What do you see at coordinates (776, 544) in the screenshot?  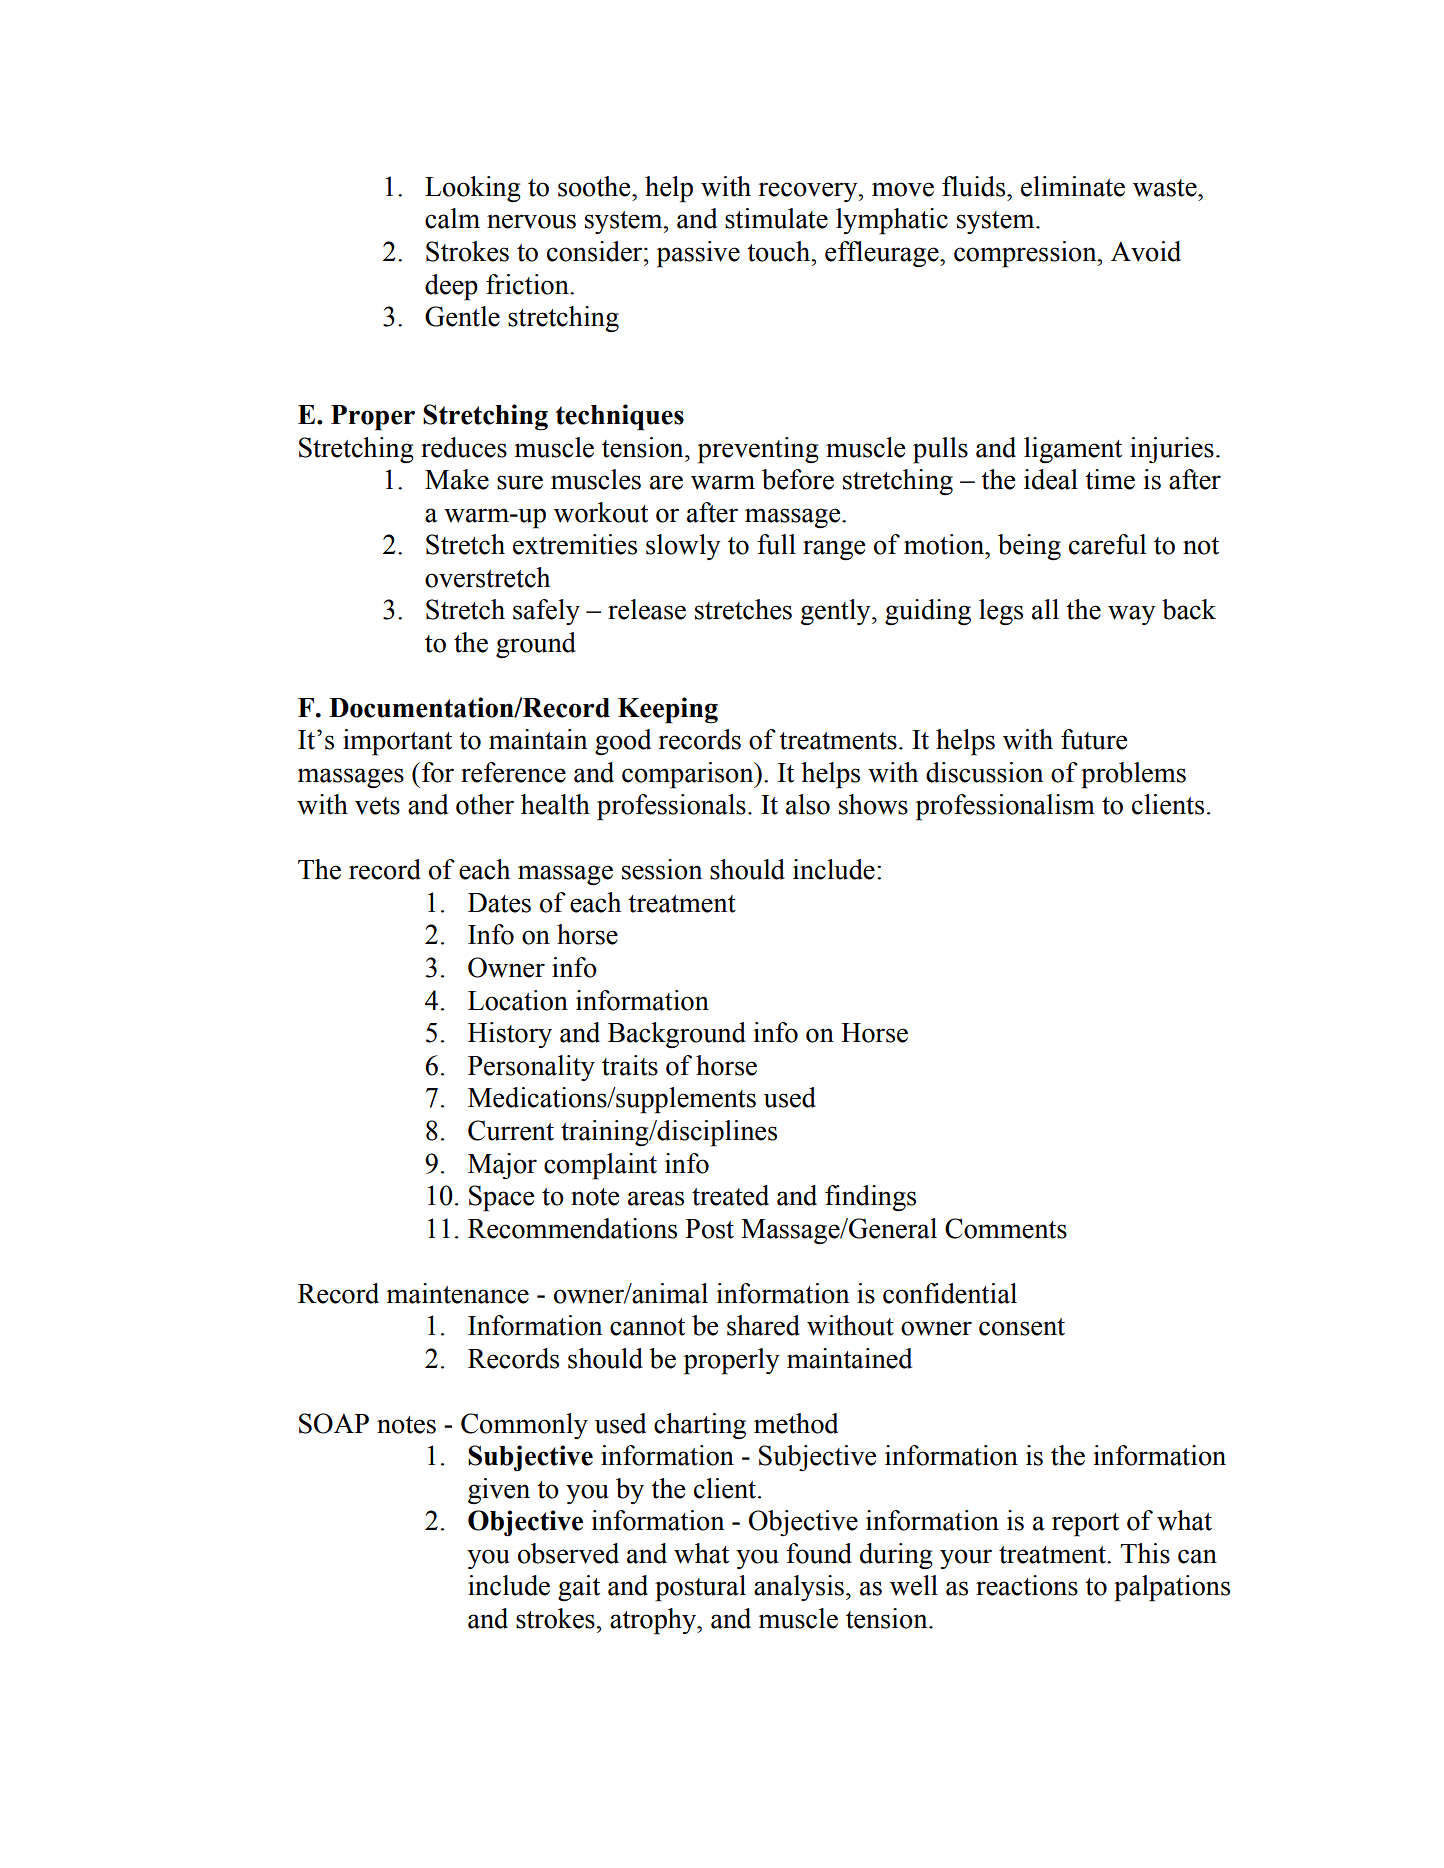 I see `full` at bounding box center [776, 544].
